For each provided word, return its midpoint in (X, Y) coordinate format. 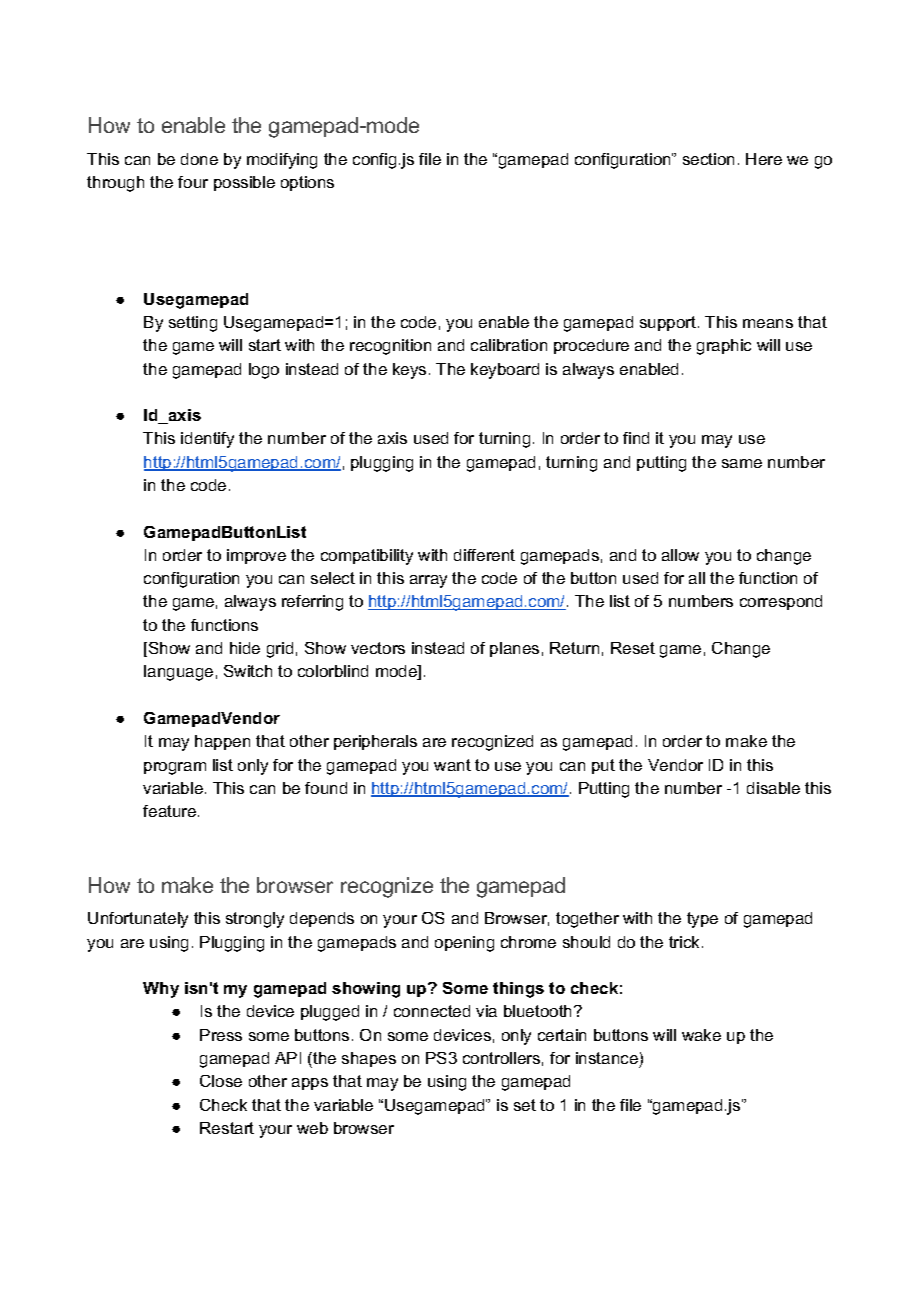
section (708, 159)
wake (701, 1035)
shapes (369, 1059)
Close (221, 1081)
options (307, 183)
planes (514, 649)
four (193, 182)
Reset (633, 648)
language (178, 673)
